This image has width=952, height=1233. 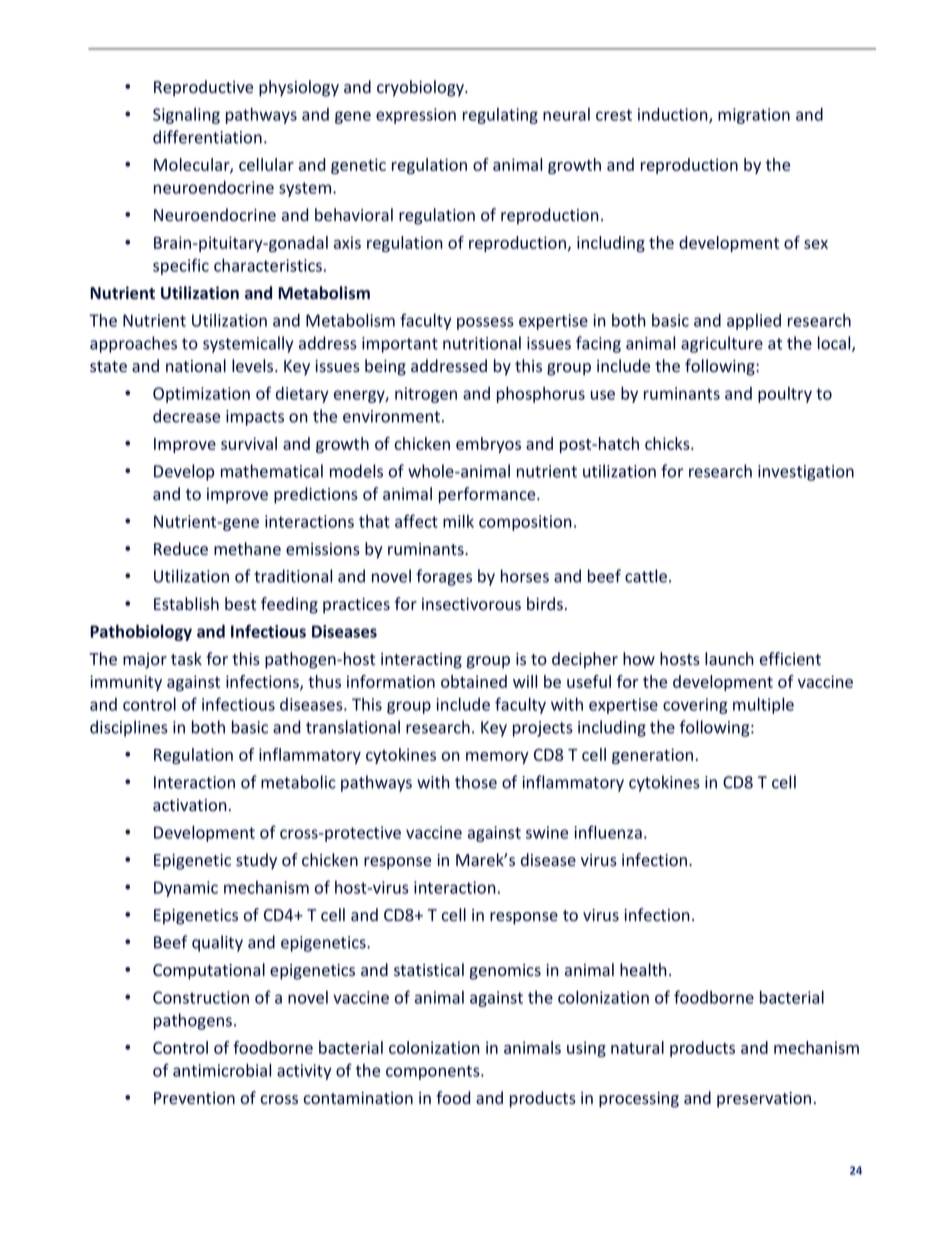 What do you see at coordinates (186, 116) in the image?
I see `Signaling` at bounding box center [186, 116].
